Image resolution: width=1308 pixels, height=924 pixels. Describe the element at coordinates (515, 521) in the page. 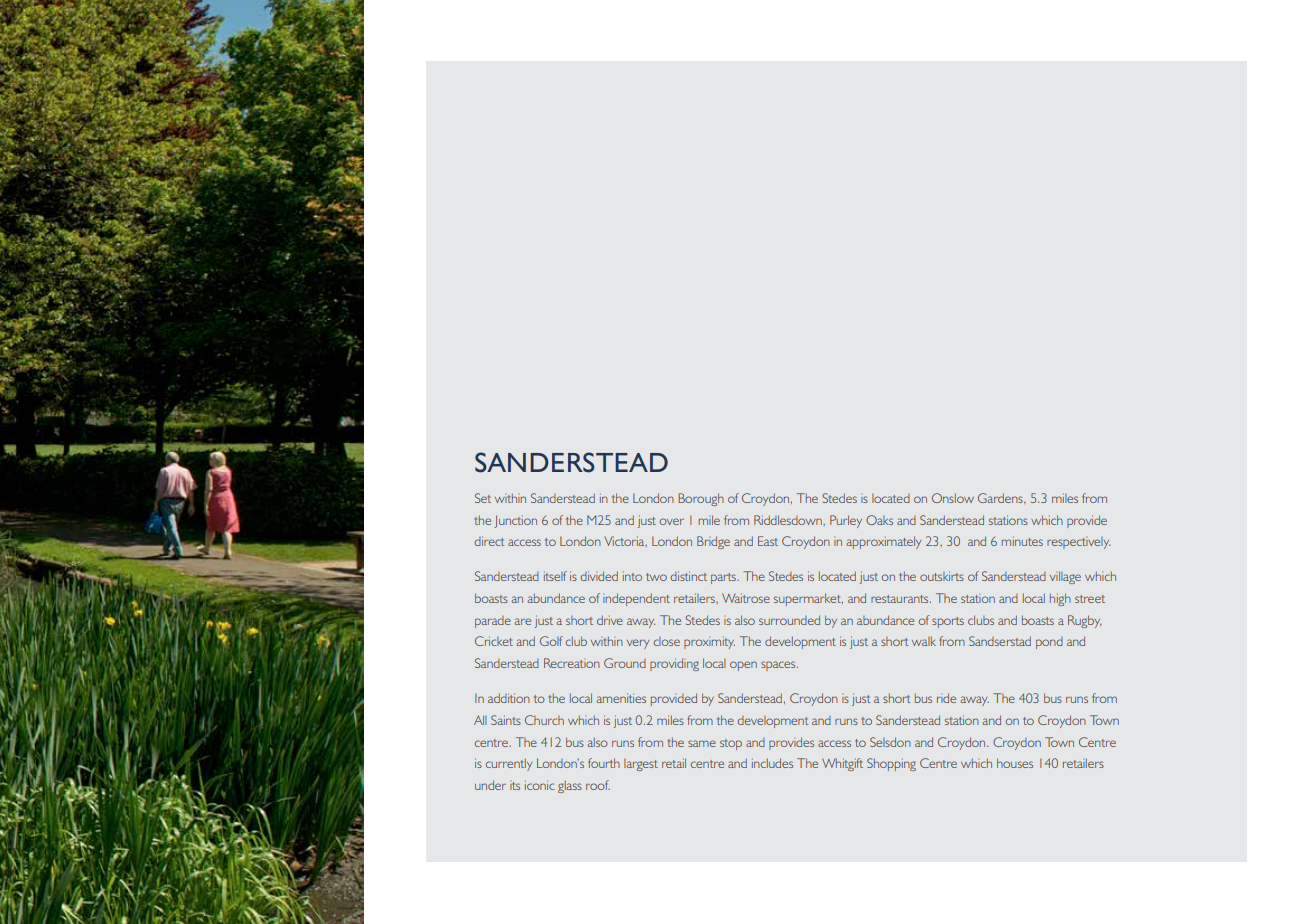

I see `Junction` at that location.
